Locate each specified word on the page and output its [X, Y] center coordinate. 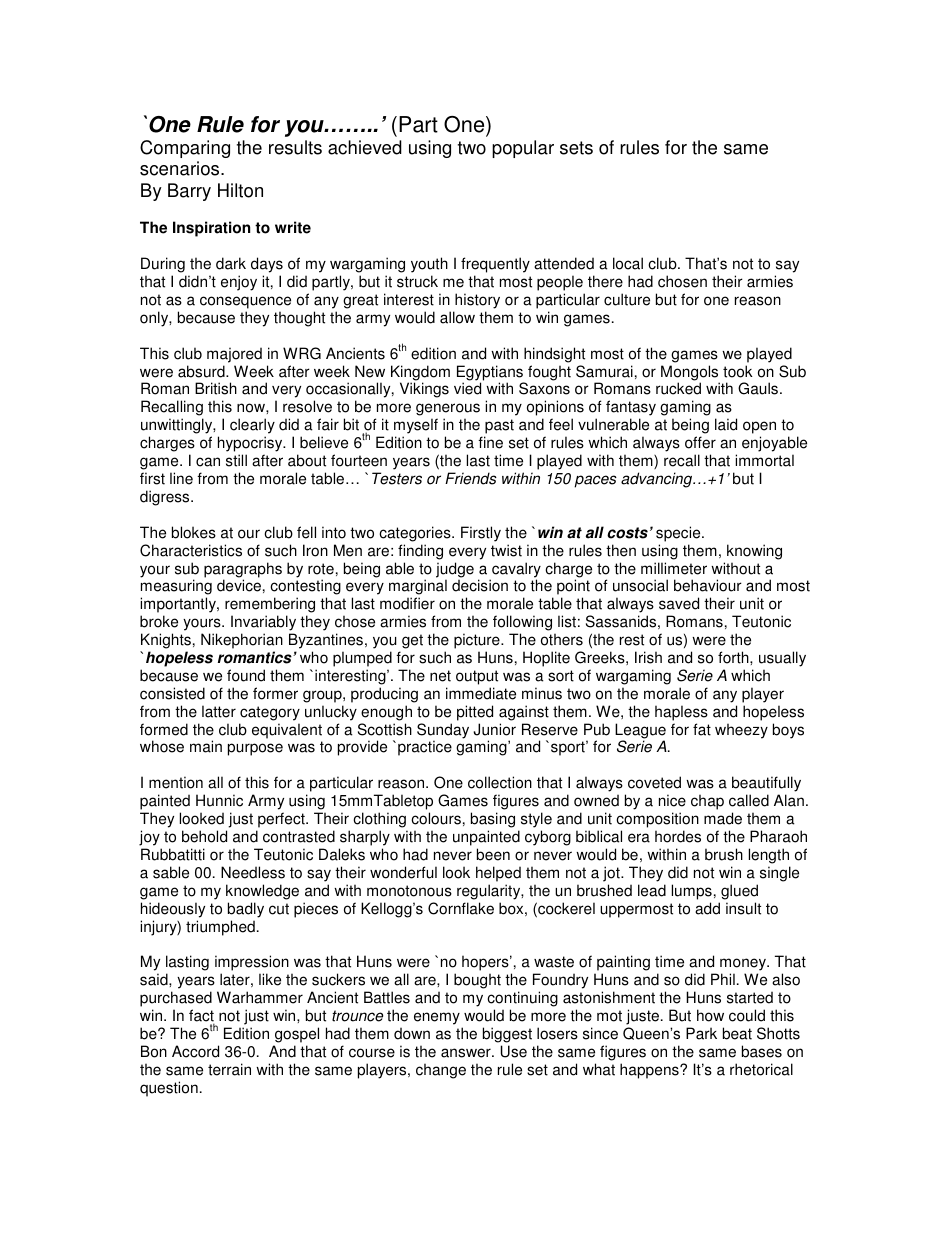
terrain [229, 1069]
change [441, 1071]
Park [701, 1033]
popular [523, 149]
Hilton [240, 190]
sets [576, 148]
